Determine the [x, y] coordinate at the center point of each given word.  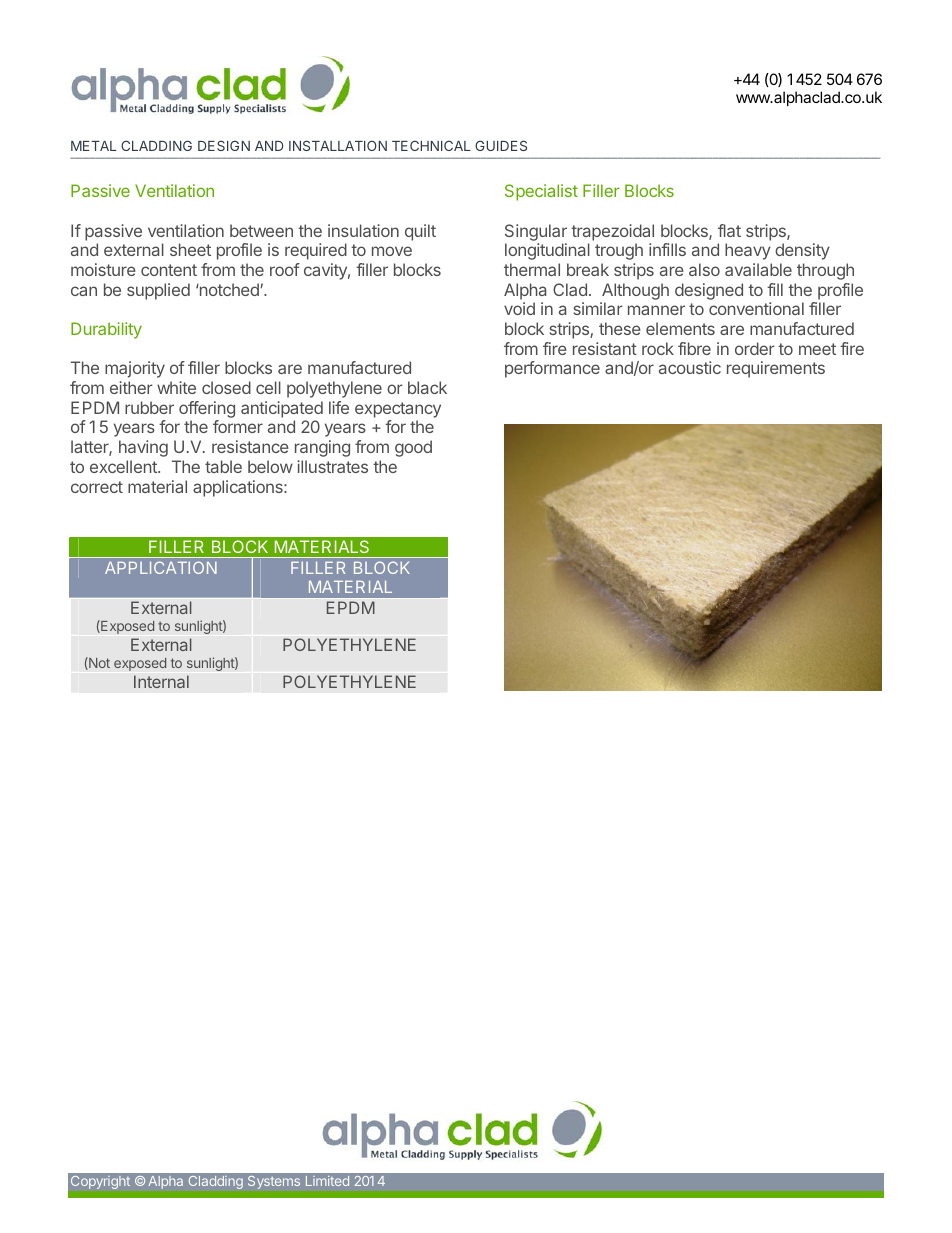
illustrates [332, 466]
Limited [327, 1181]
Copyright [100, 1182]
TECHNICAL [431, 145]
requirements [776, 369]
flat [729, 230]
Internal [161, 681]
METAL [94, 146]
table [223, 466]
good [413, 448]
